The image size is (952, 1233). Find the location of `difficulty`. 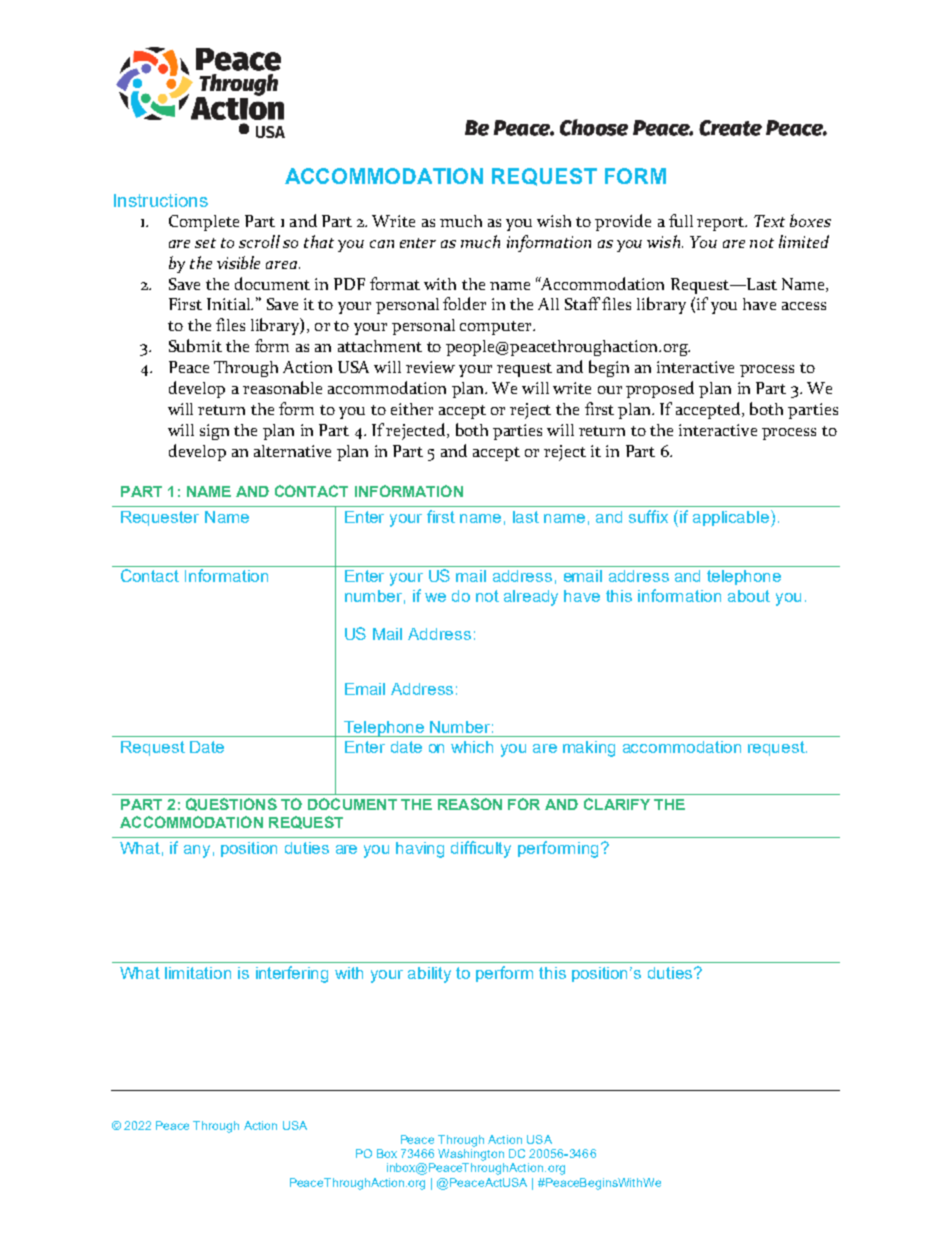

difficulty is located at coordinates (481, 849).
